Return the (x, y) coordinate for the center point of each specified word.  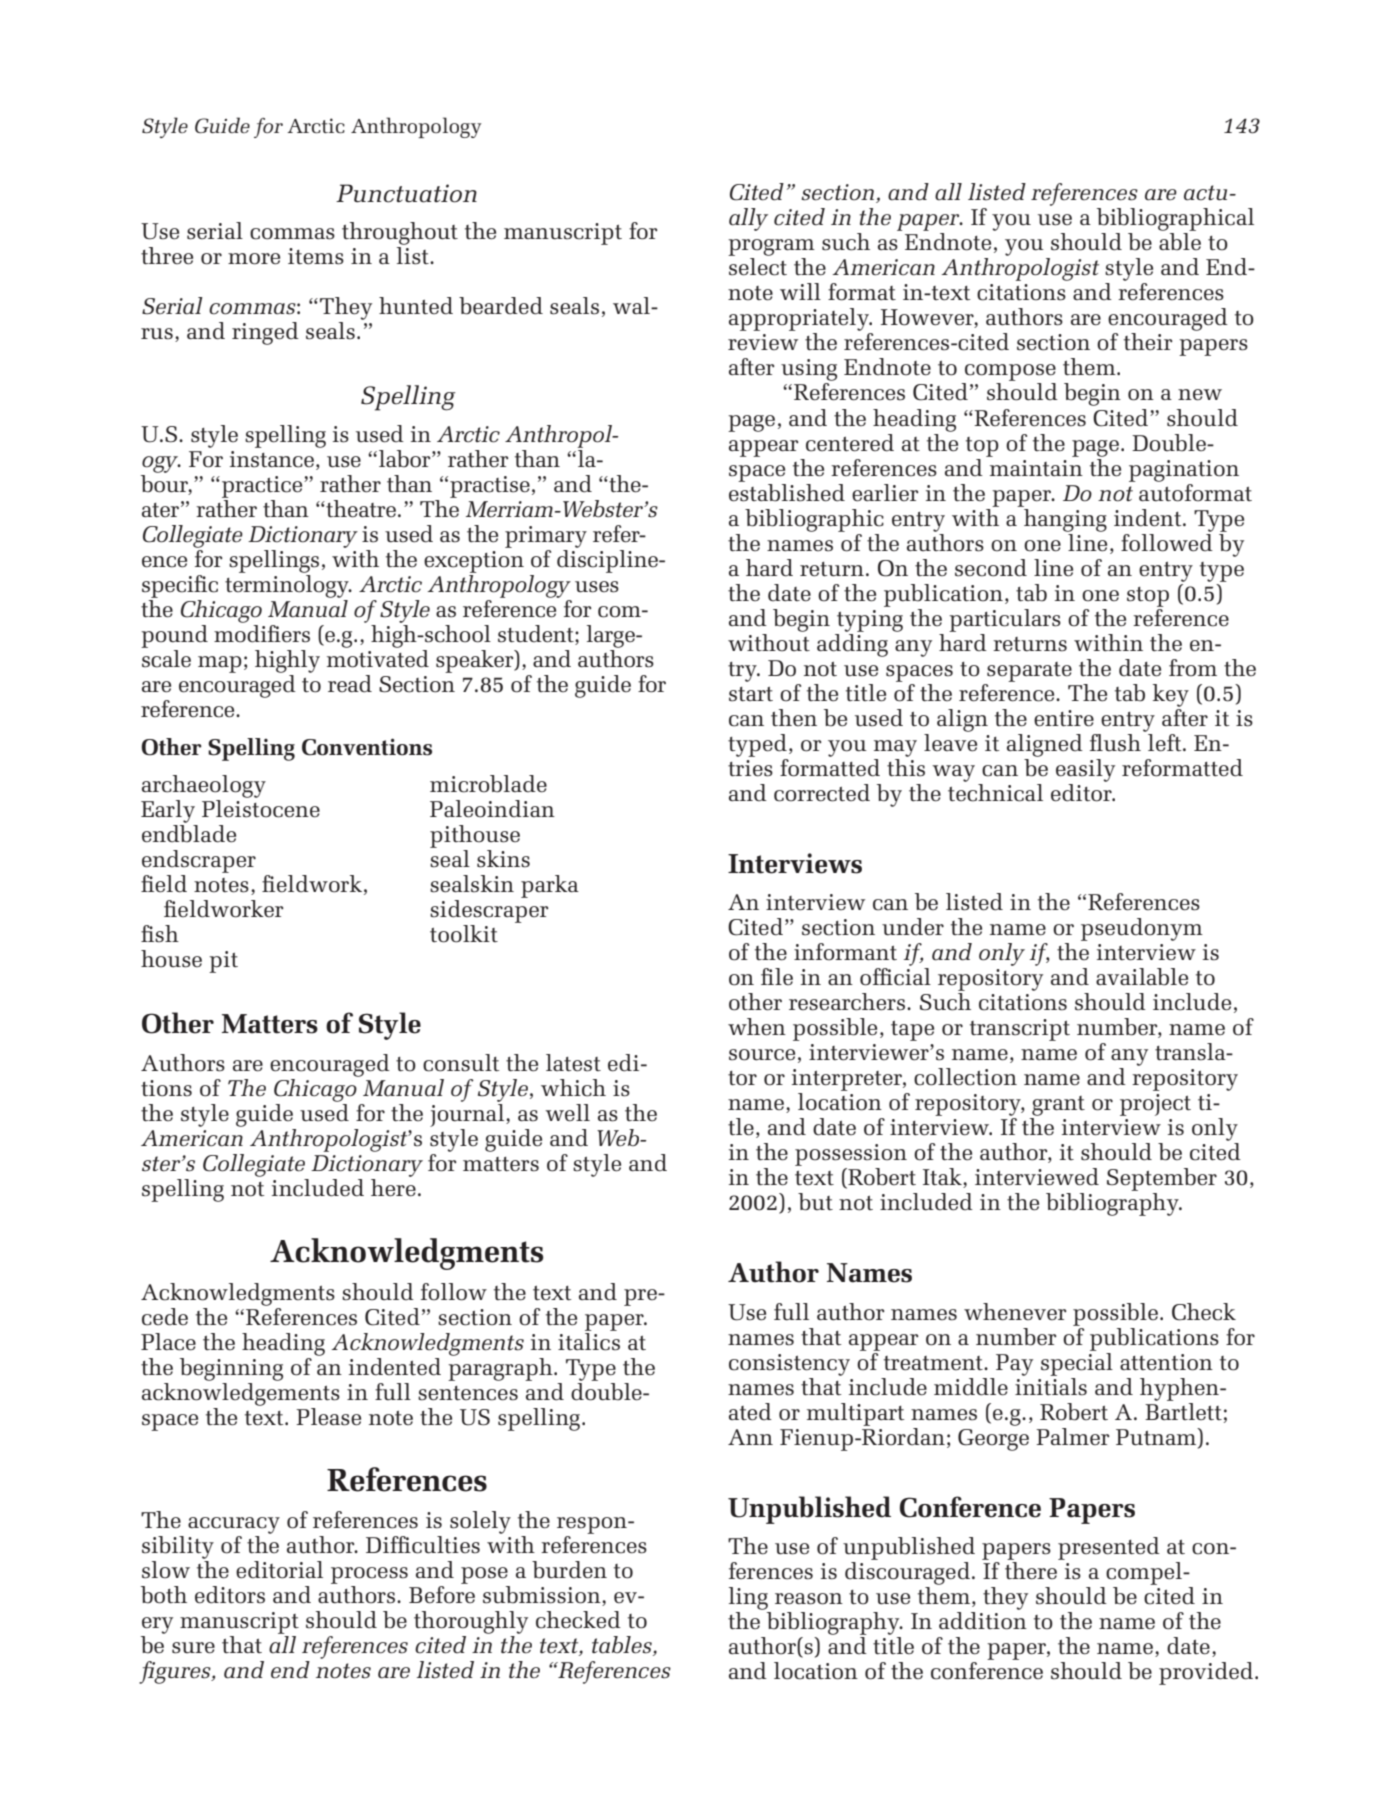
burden (569, 1570)
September (1162, 1181)
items (316, 256)
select (758, 267)
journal (468, 1115)
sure (193, 1648)
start (751, 694)
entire (1064, 718)
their (1148, 342)
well (567, 1113)
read (350, 684)
